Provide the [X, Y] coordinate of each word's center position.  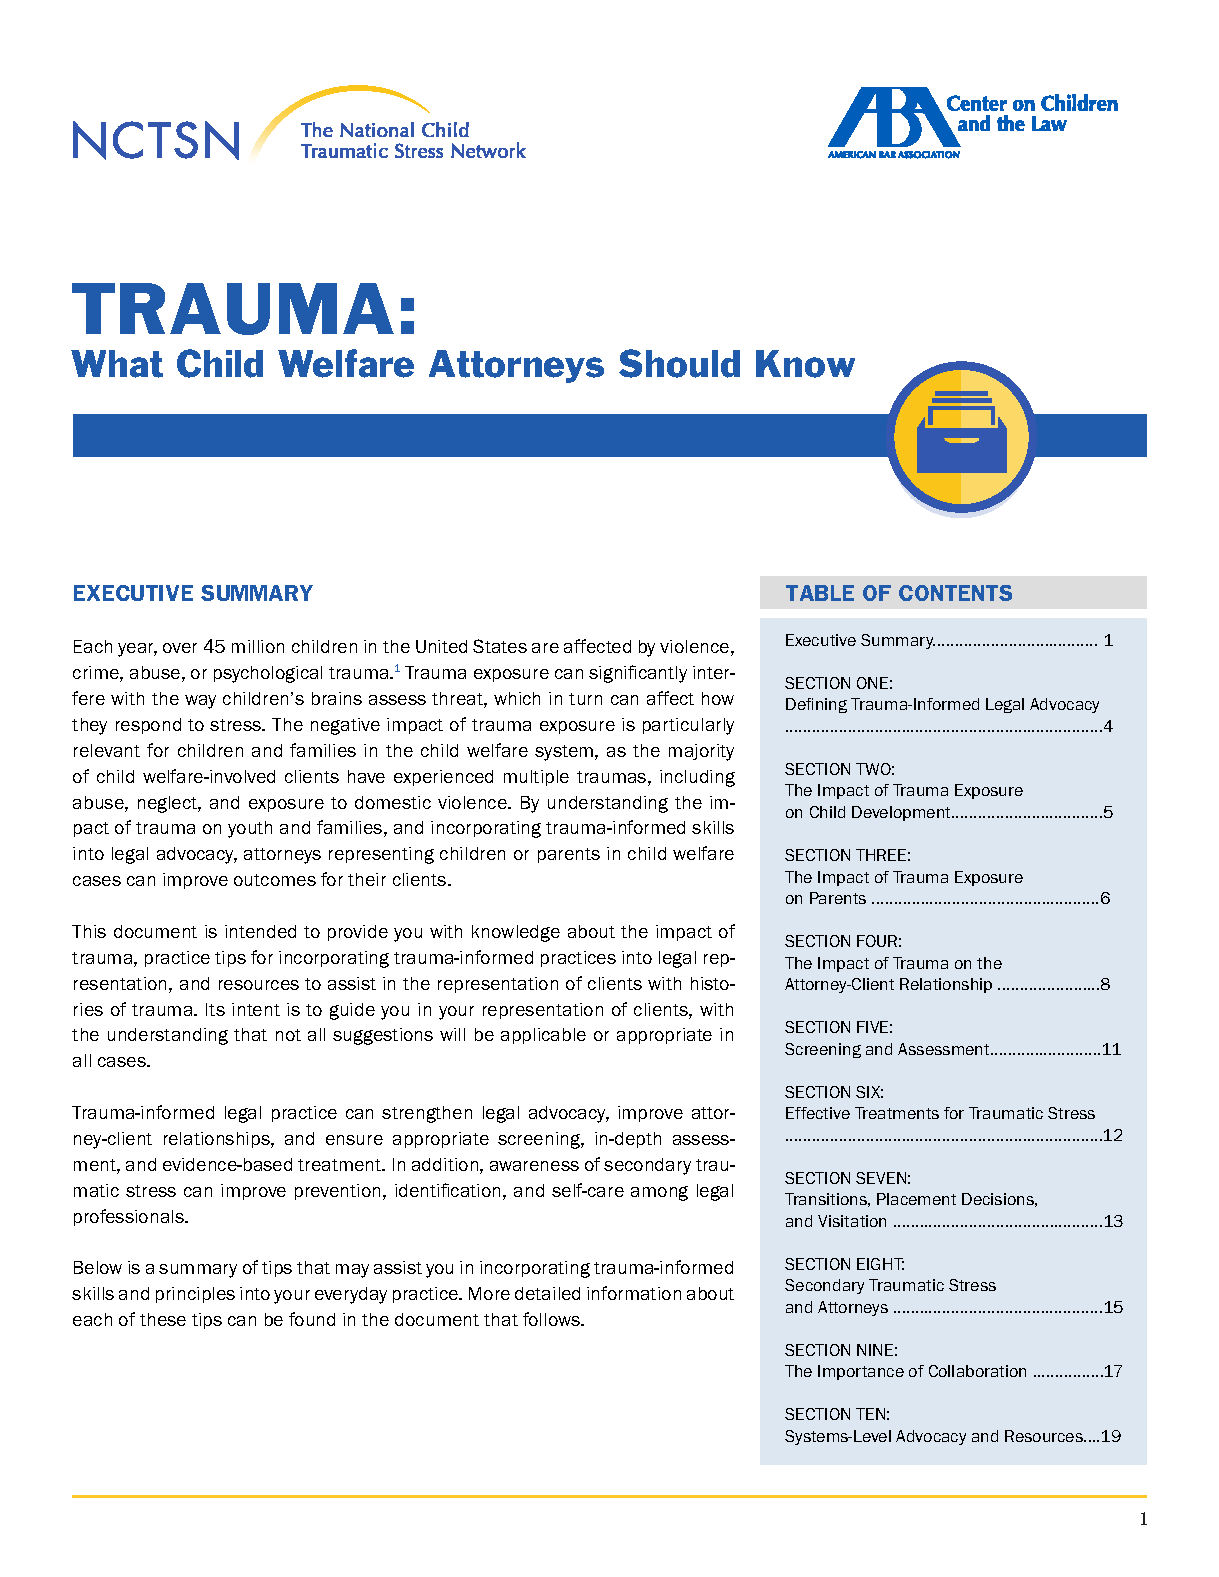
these [163, 1319]
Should [679, 363]
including [697, 778]
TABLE [820, 593]
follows [552, 1319]
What [117, 364]
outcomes [275, 880]
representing [381, 855]
